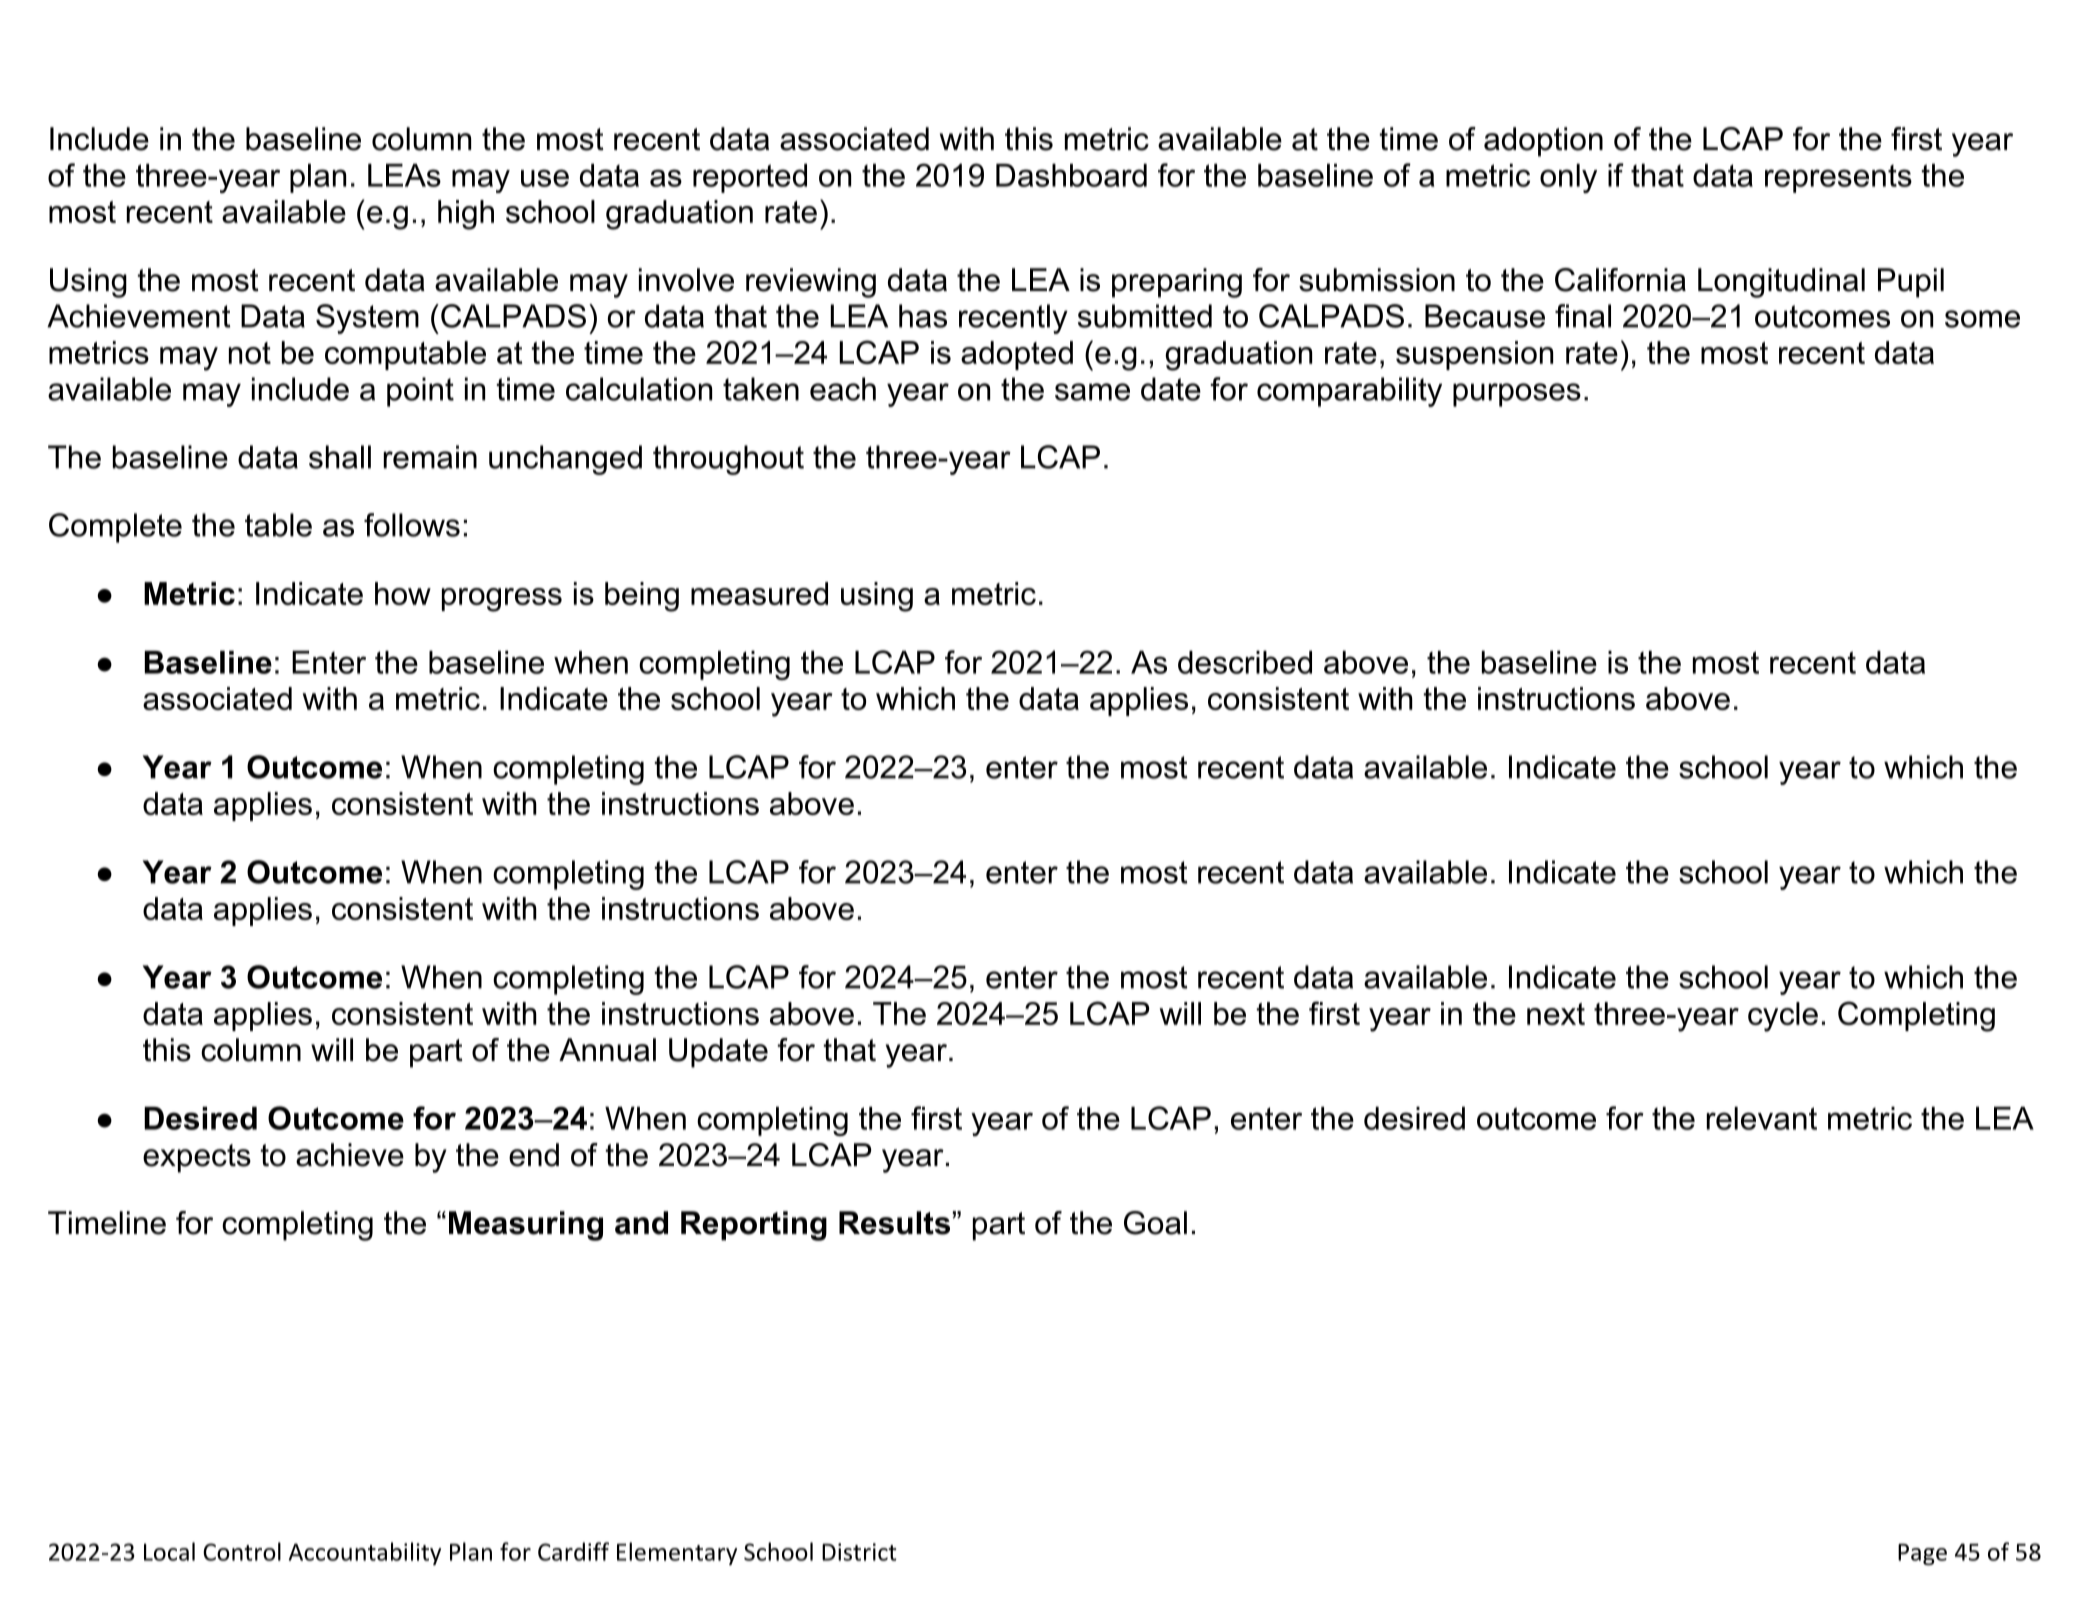 This screenshot has height=1615, width=2089. Describe the element at coordinates (1245, 662) in the screenshot. I see `described` at that location.
